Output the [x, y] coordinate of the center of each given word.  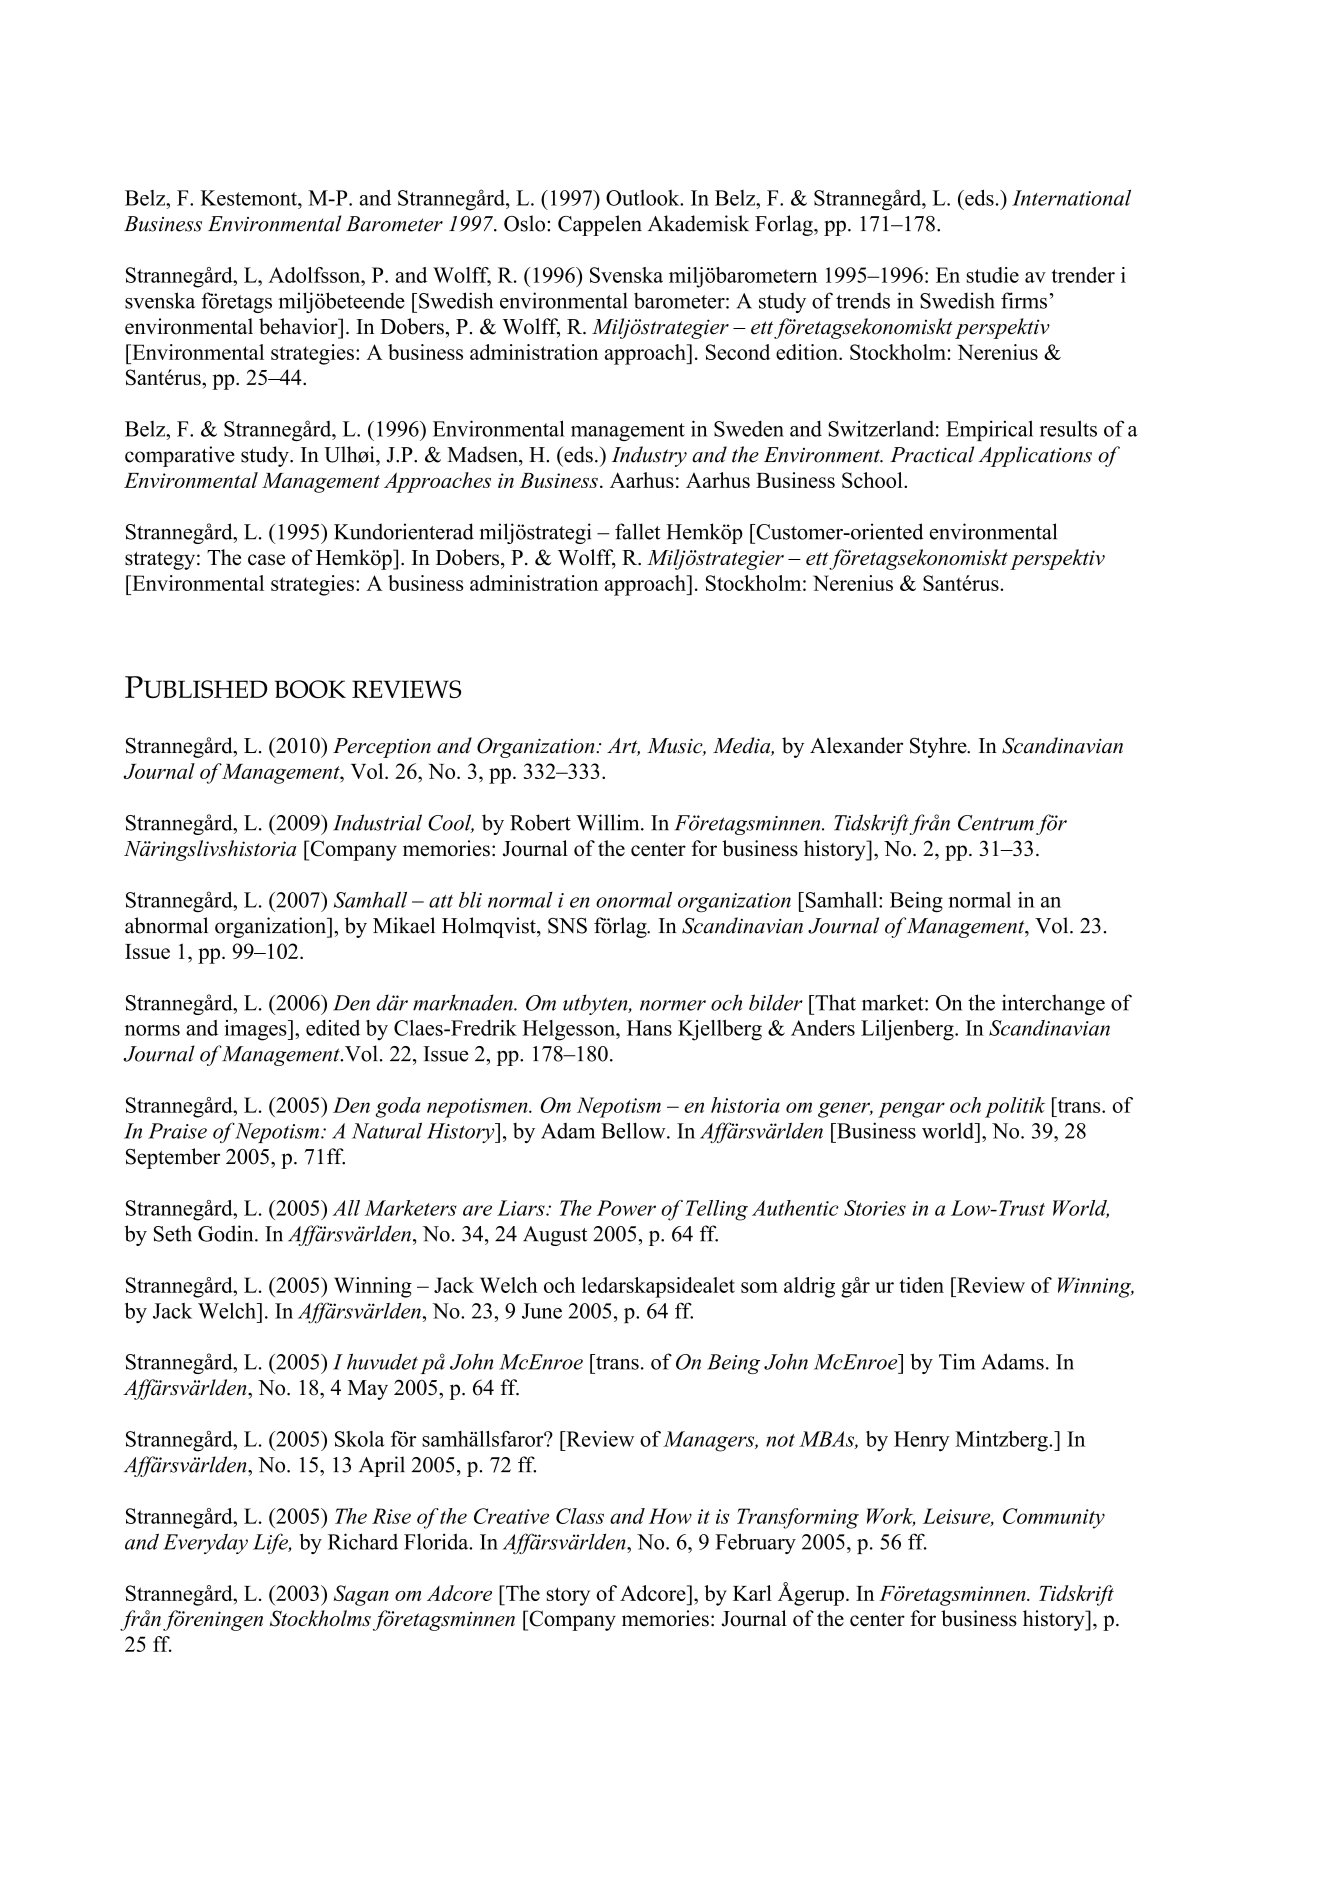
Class [580, 1516]
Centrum [996, 823]
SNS [567, 926]
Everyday [205, 1544]
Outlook [644, 198]
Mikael [404, 925]
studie [993, 275]
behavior [299, 326]
